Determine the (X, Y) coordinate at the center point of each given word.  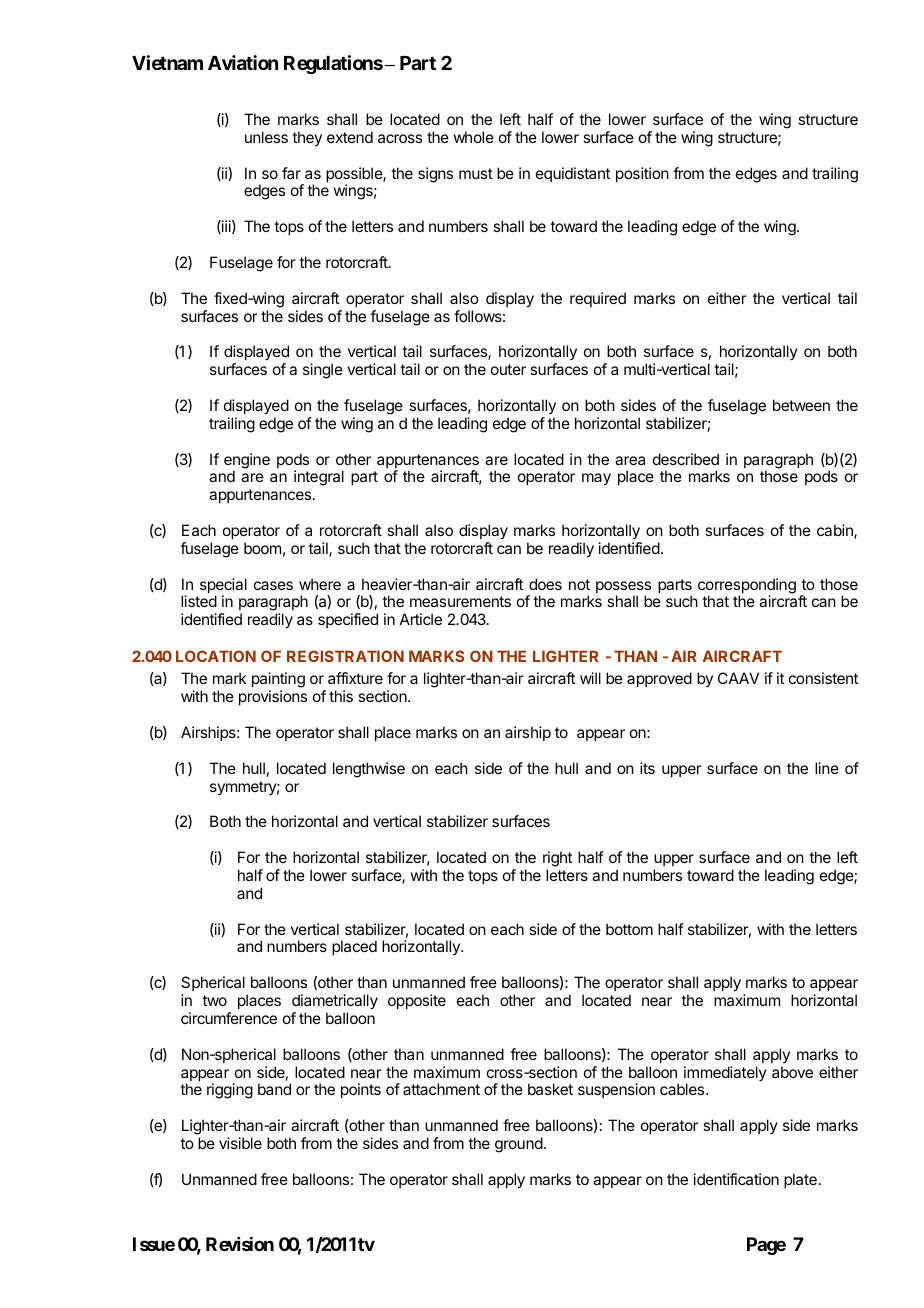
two (214, 1000)
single (323, 371)
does (545, 584)
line (827, 768)
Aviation (243, 62)
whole (473, 137)
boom (262, 548)
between (801, 405)
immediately (725, 1075)
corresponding (747, 587)
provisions (273, 697)
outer (508, 369)
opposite (417, 1001)
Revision (240, 1244)
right (557, 859)
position (642, 174)
